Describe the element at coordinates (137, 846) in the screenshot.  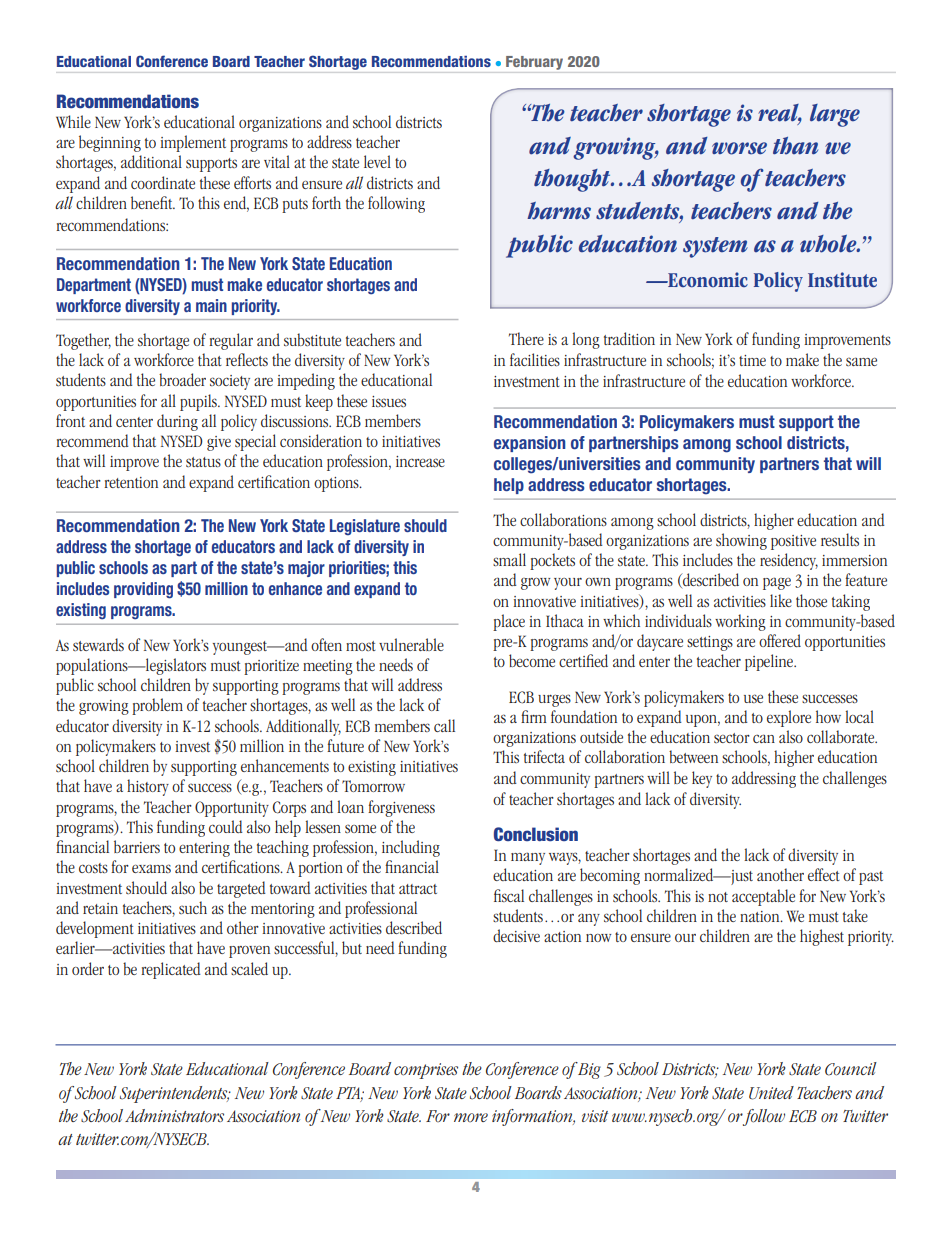
I see `barriers` at that location.
